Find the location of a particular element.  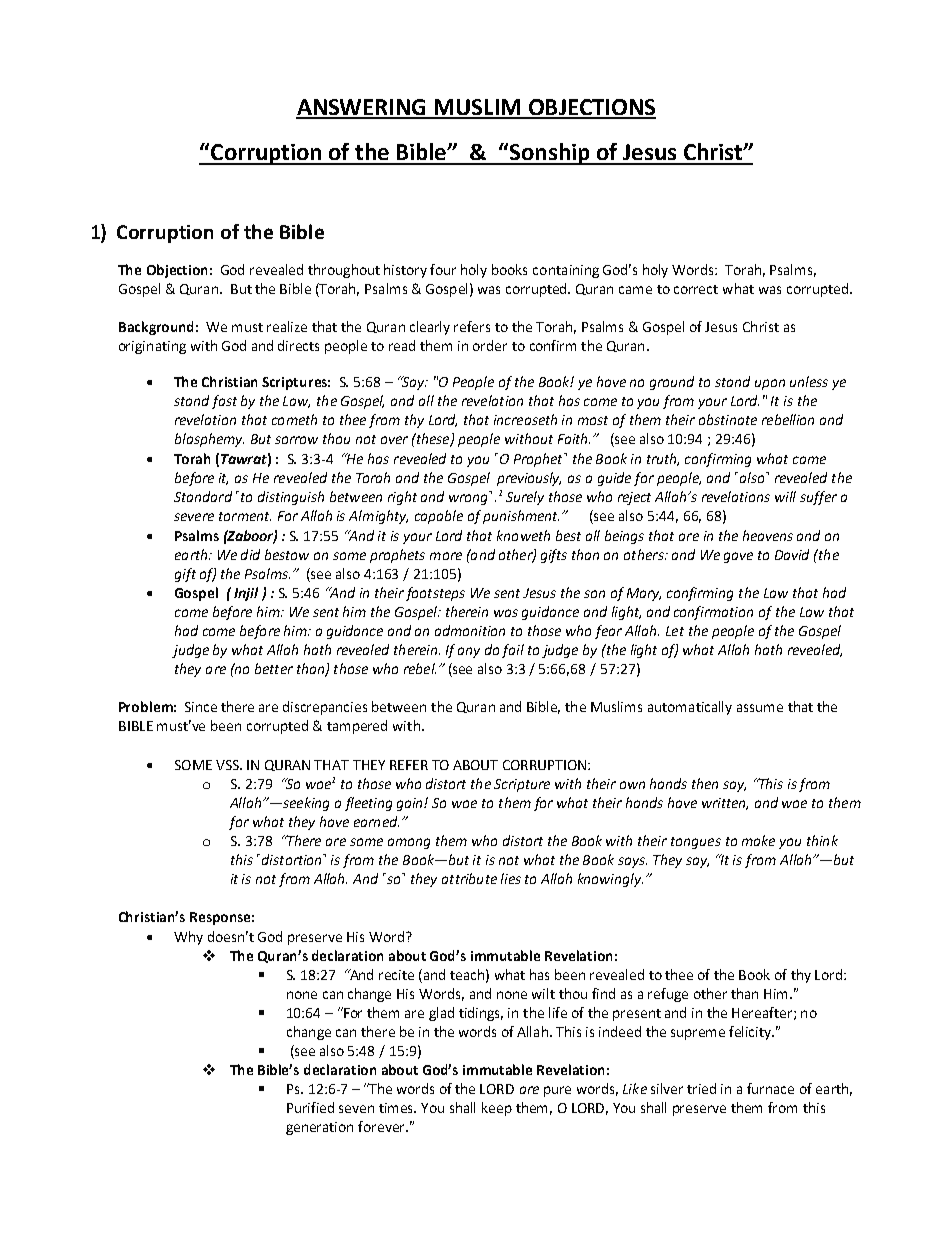

Since is located at coordinates (201, 707).
